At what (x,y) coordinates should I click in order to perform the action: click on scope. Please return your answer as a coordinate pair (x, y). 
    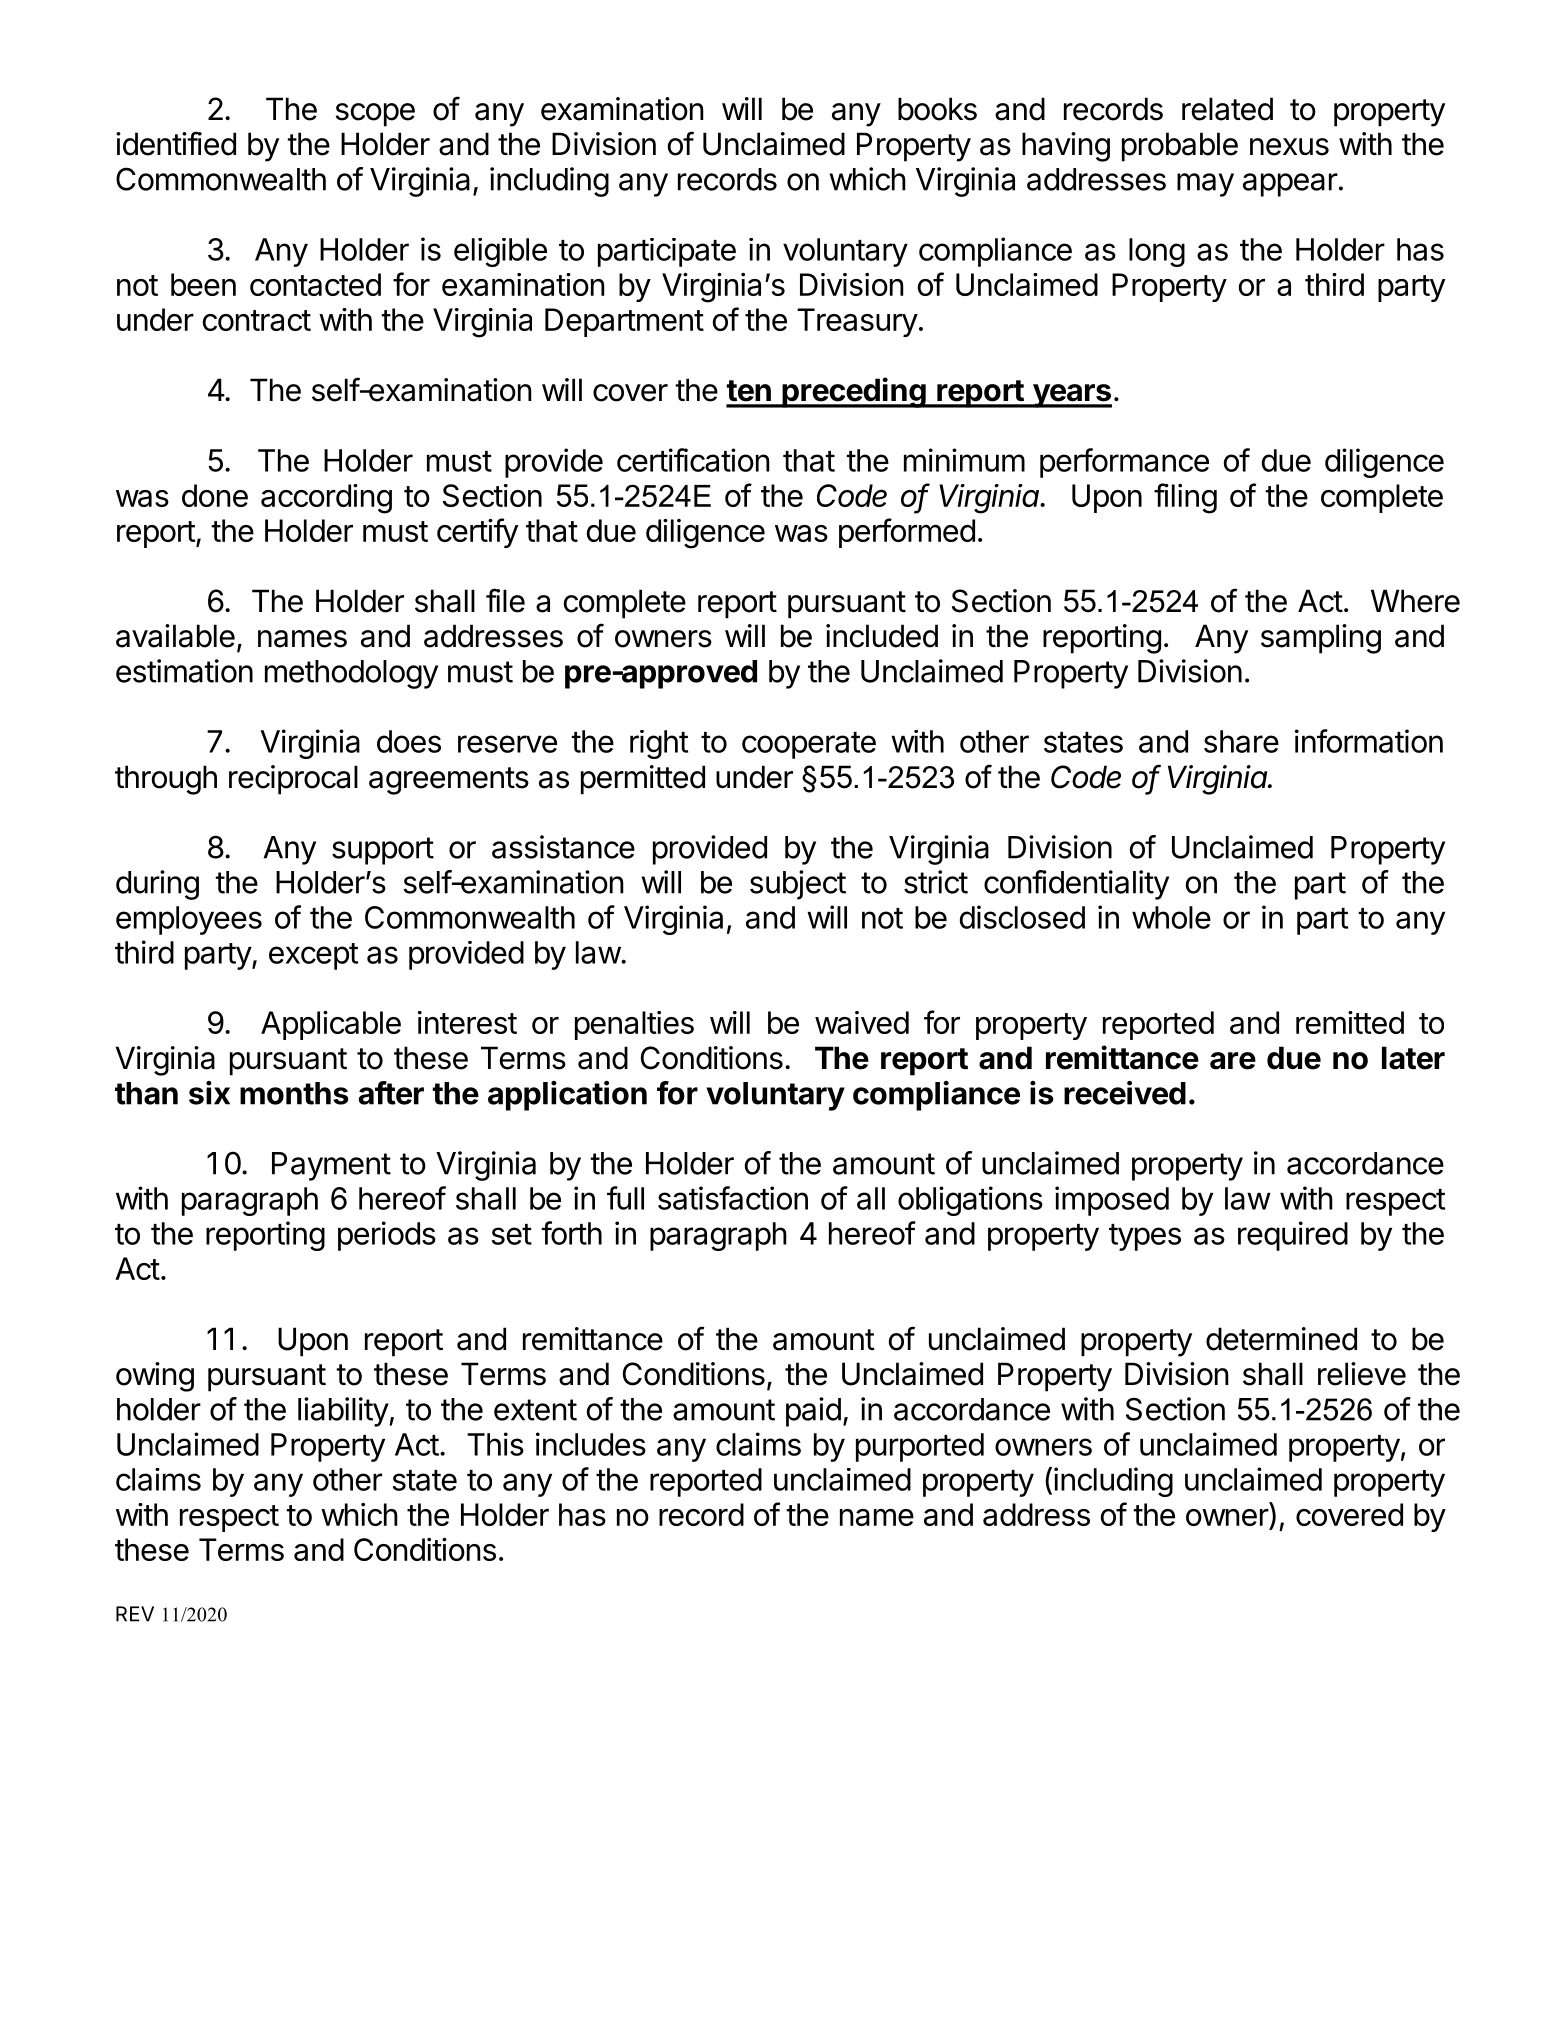
    Looking at the image, I should click on (375, 115).
